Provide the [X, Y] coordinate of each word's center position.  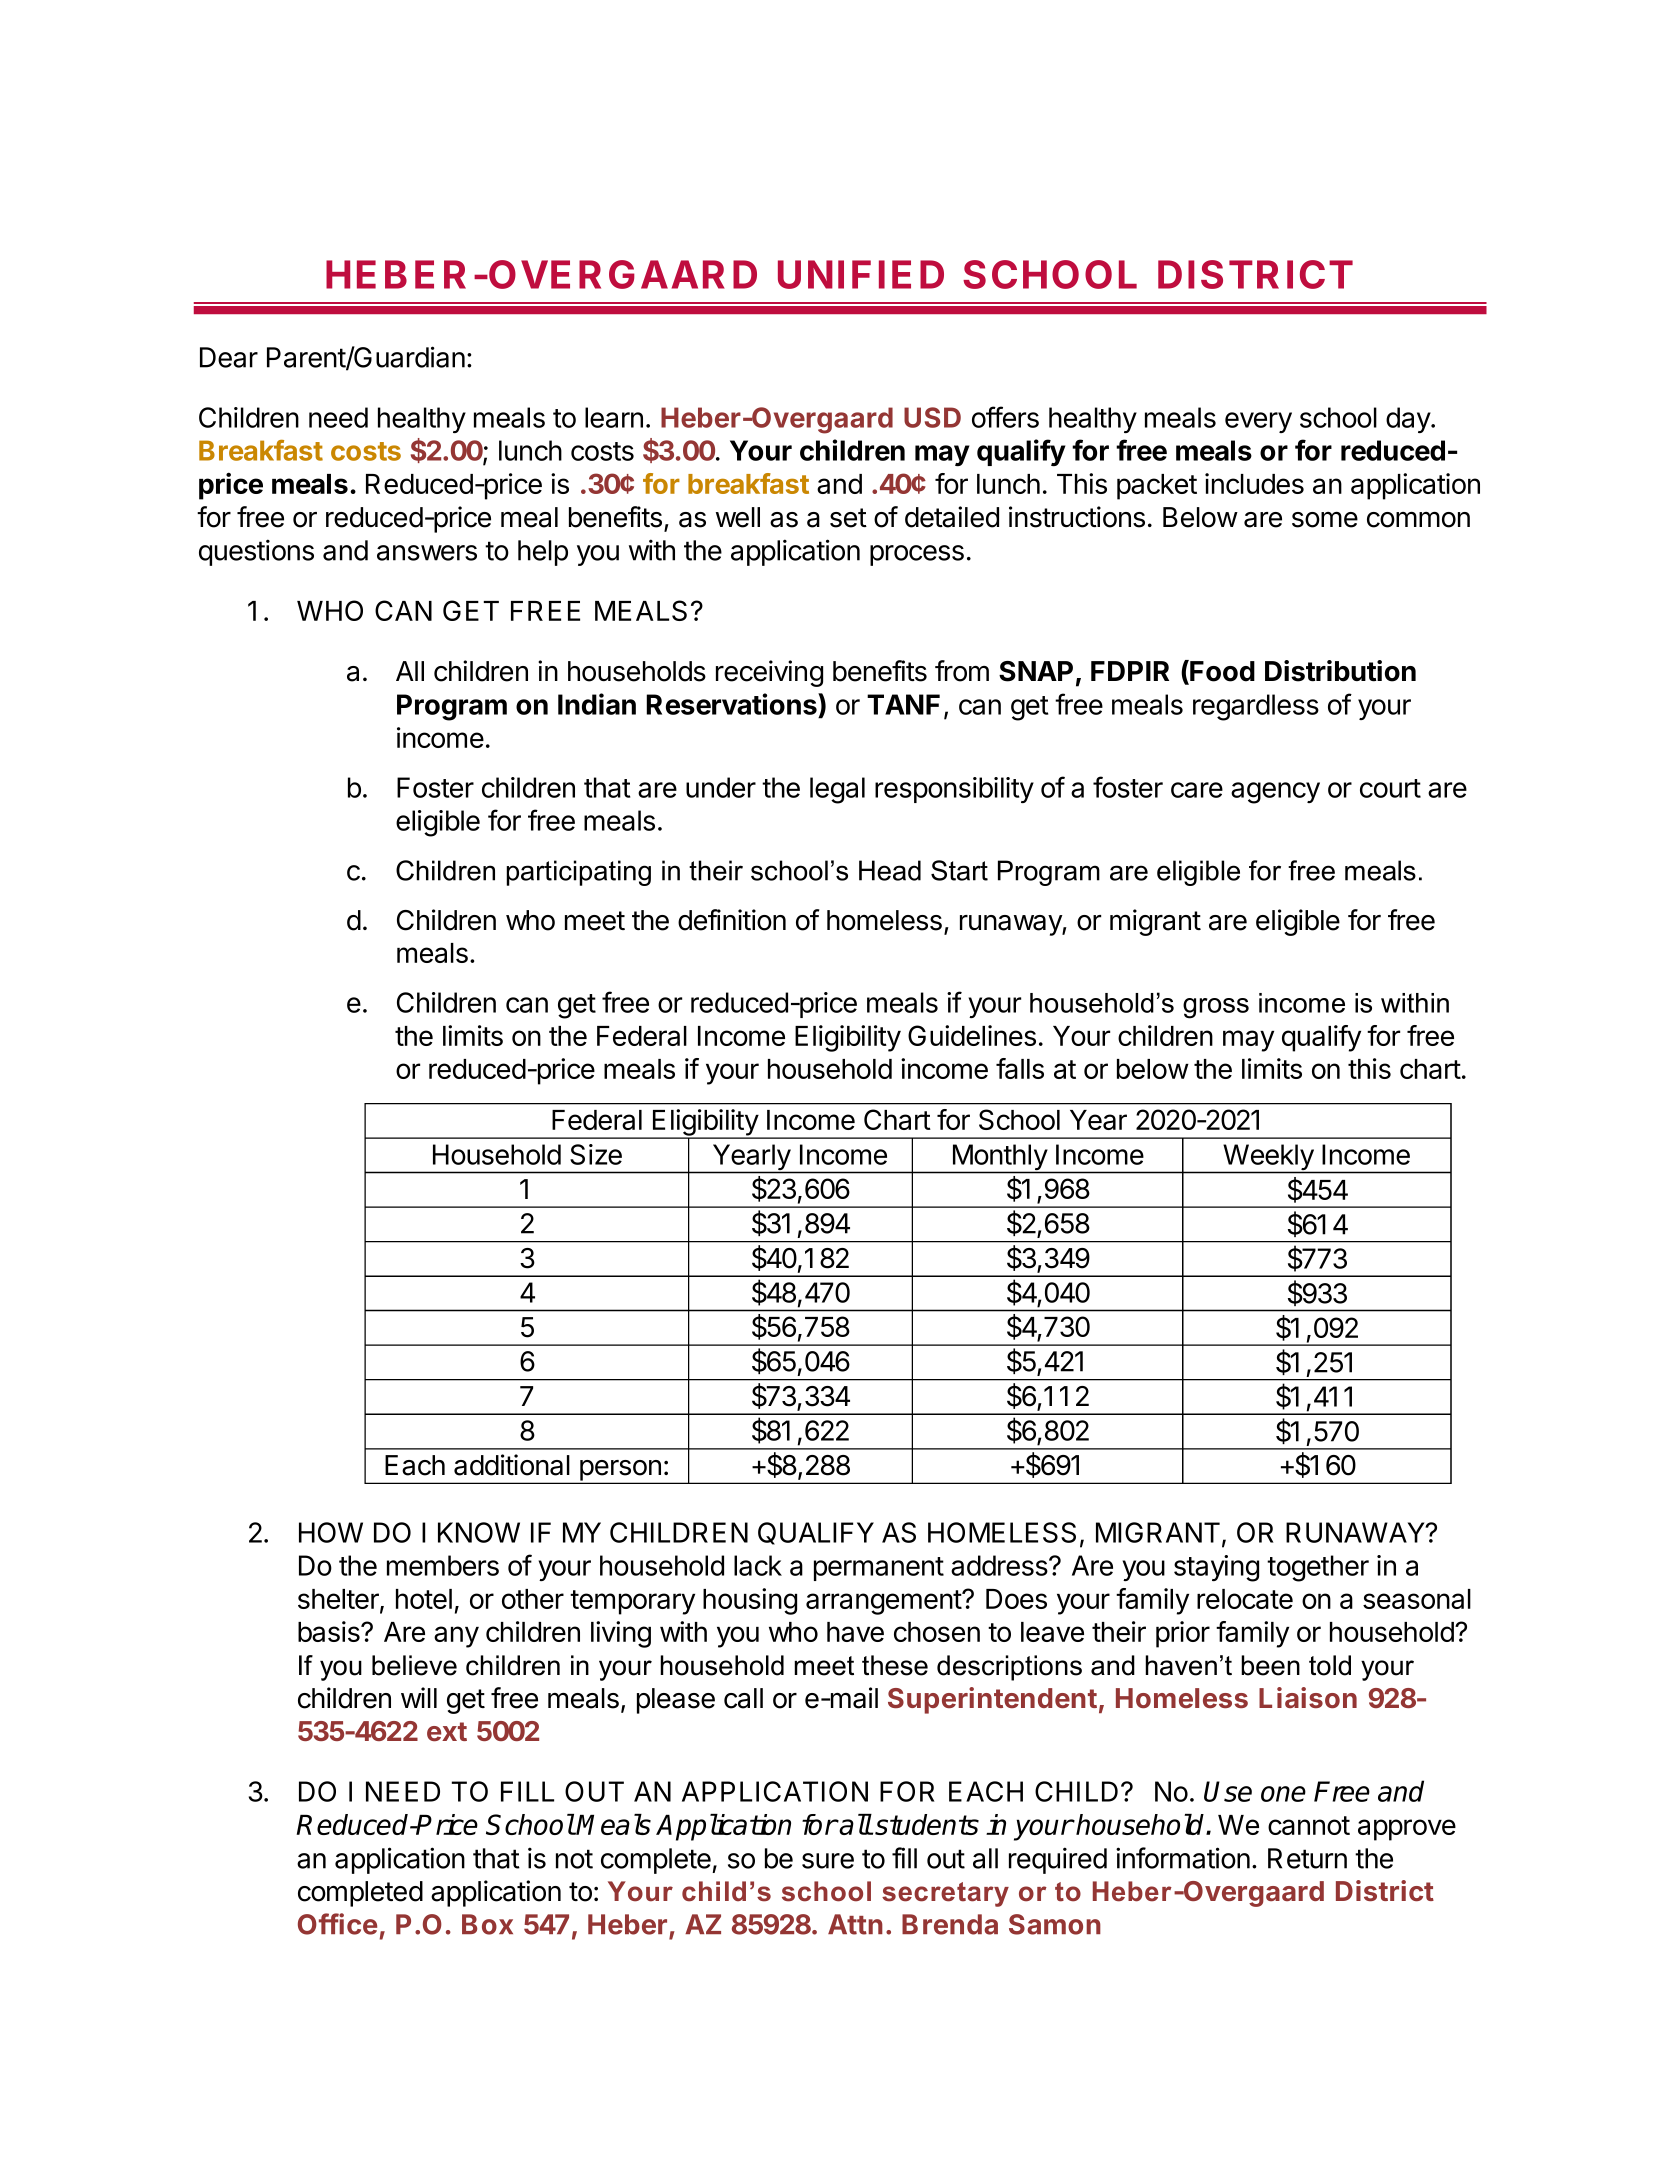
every [1258, 422]
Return [1307, 1858]
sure [828, 1861]
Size [596, 1154]
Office [337, 1924]
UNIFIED [861, 274]
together [1318, 1568]
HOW [331, 1532]
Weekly [1268, 1158]
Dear [229, 357]
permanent [879, 1569]
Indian [597, 704]
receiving [769, 673]
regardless [1256, 707]
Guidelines [972, 1035]
